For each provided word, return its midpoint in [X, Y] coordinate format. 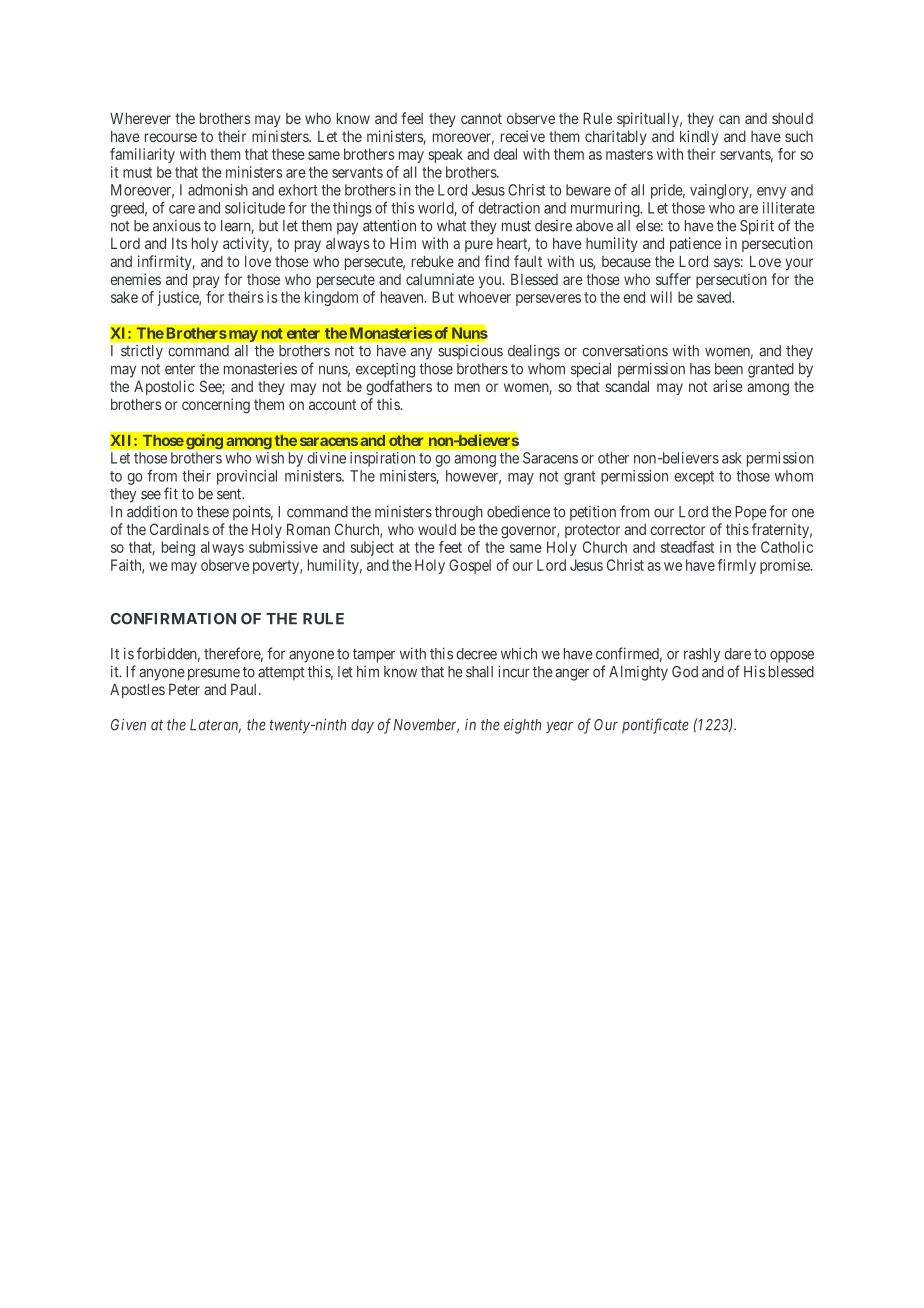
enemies [135, 279]
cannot [481, 118]
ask [732, 458]
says [727, 264]
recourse [171, 137]
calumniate [440, 279]
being [178, 548]
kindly [699, 137]
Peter [184, 689]
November [426, 726]
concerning [216, 406]
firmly [736, 566]
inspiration [382, 459]
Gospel [470, 566]
